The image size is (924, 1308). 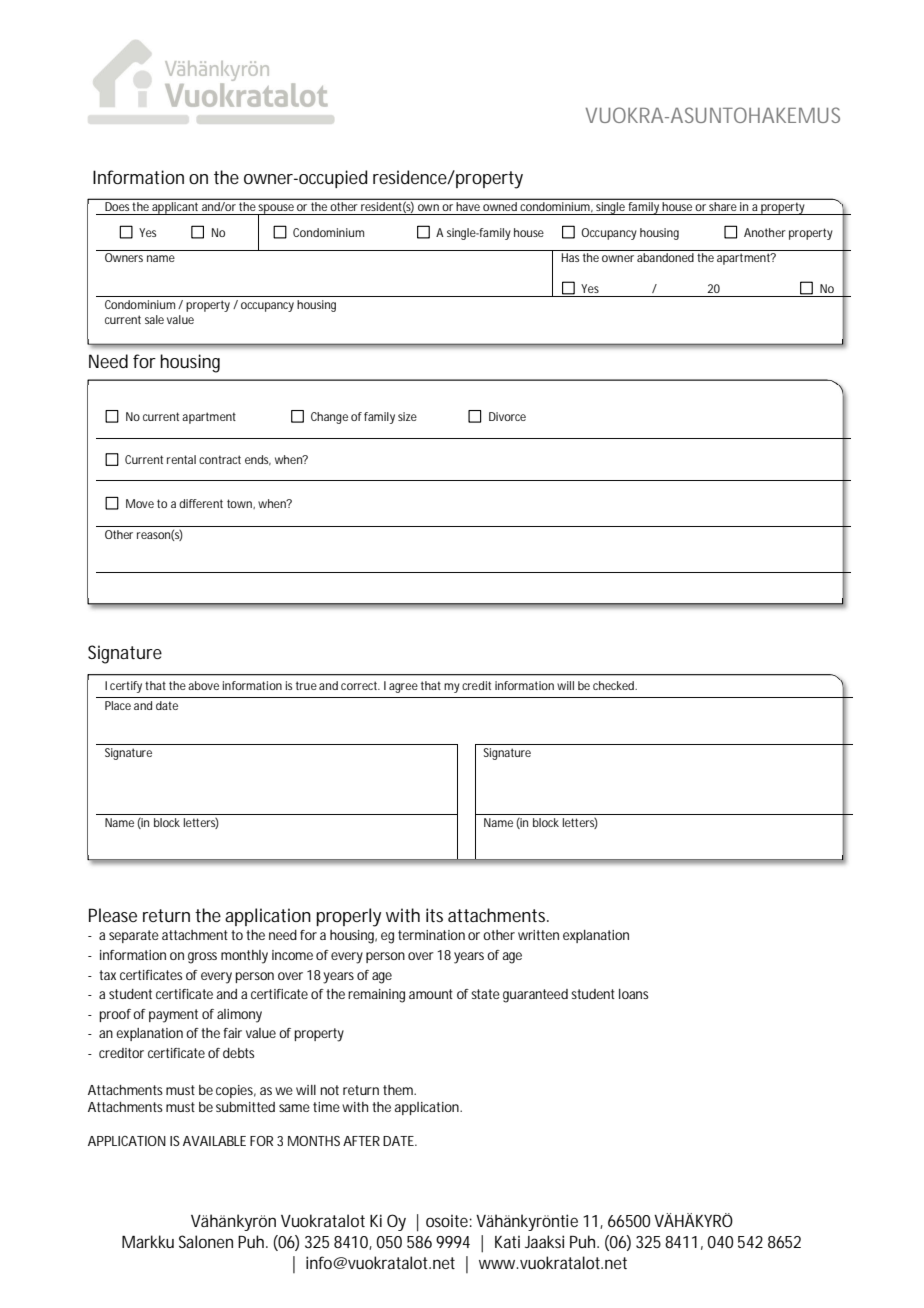 What do you see at coordinates (361, 1141) in the document?
I see `AFTER` at bounding box center [361, 1141].
